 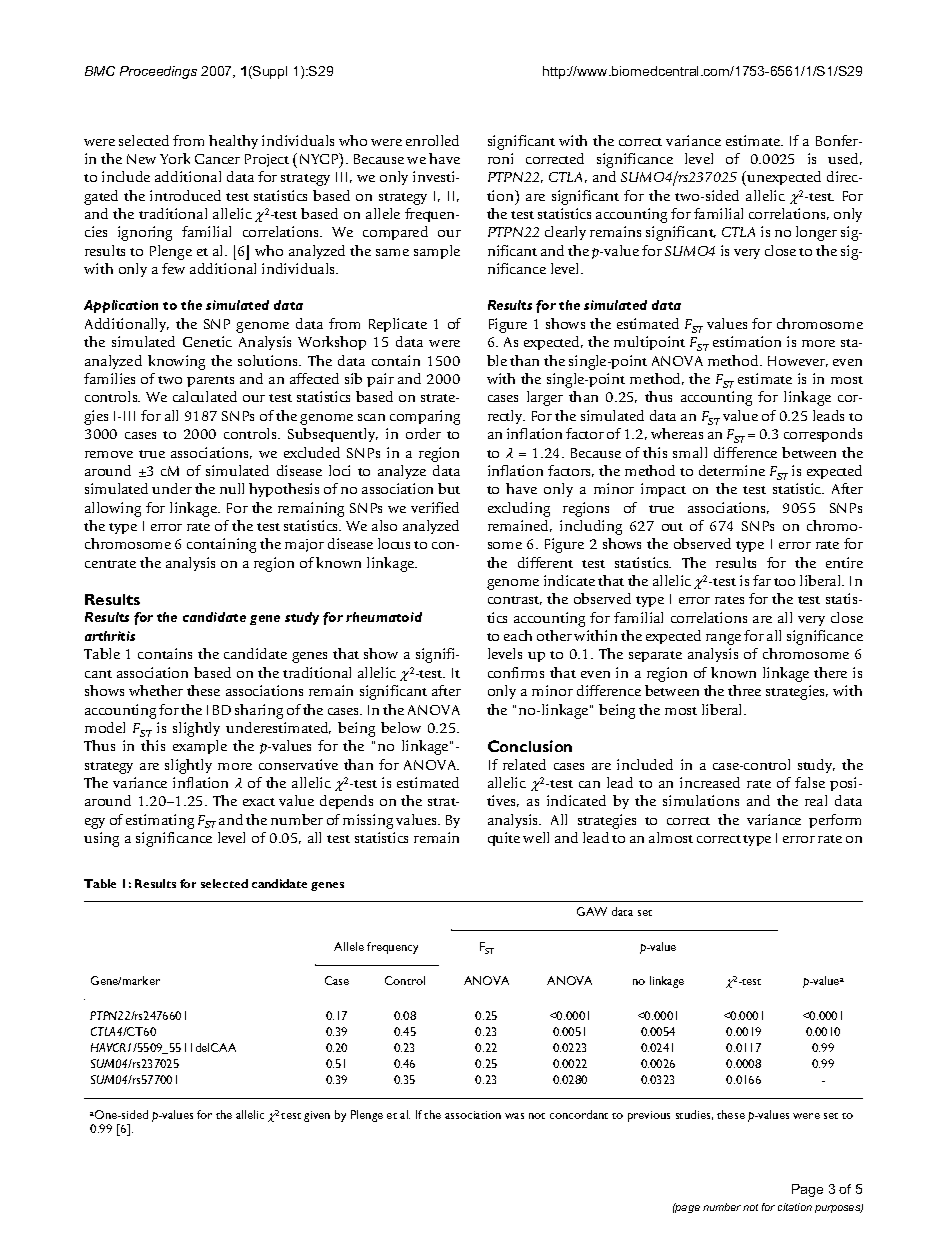 What do you see at coordinates (515, 600) in the screenshot?
I see `contrast` at bounding box center [515, 600].
